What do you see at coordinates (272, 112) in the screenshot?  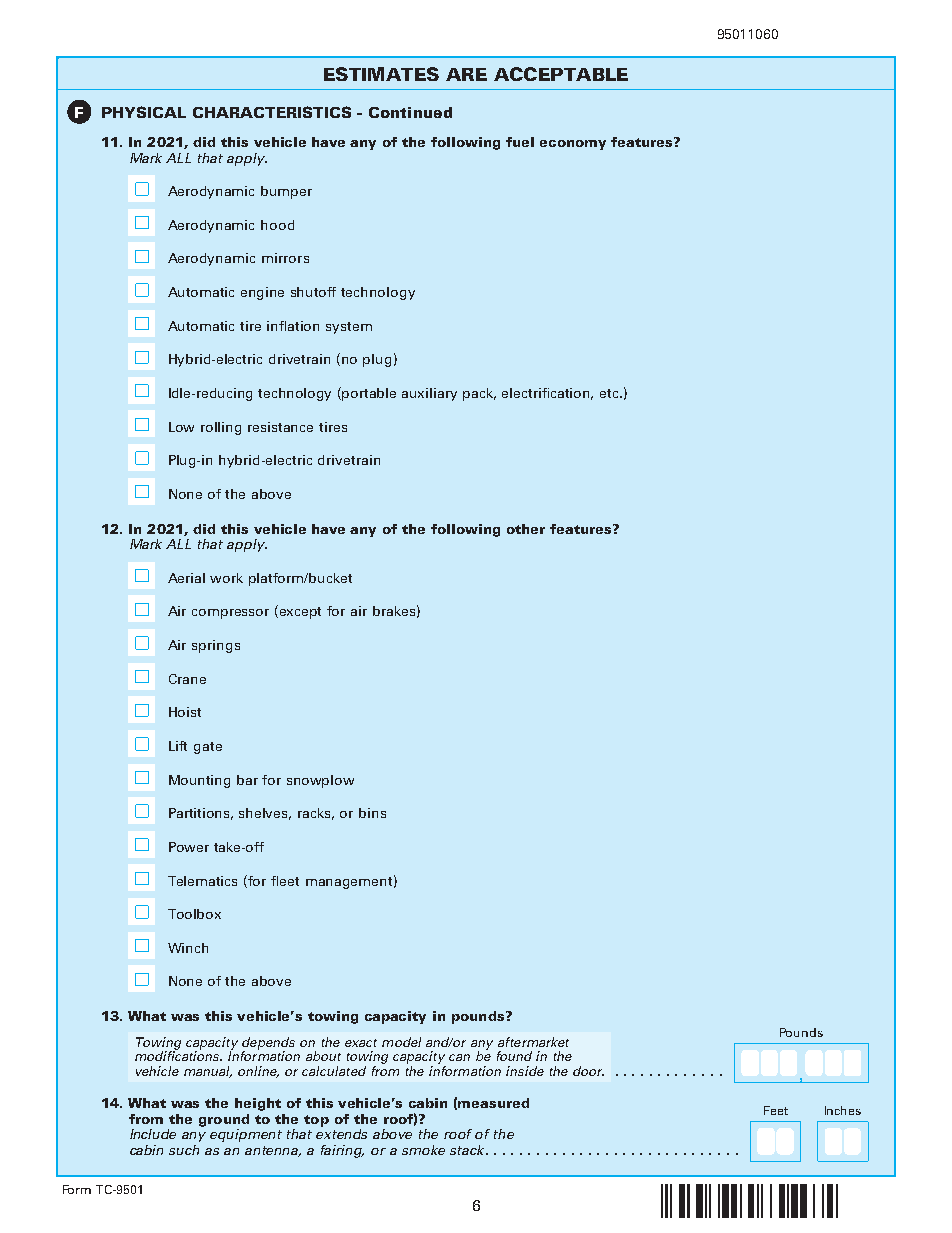 I see `CHARACTERISTICS` at bounding box center [272, 112].
